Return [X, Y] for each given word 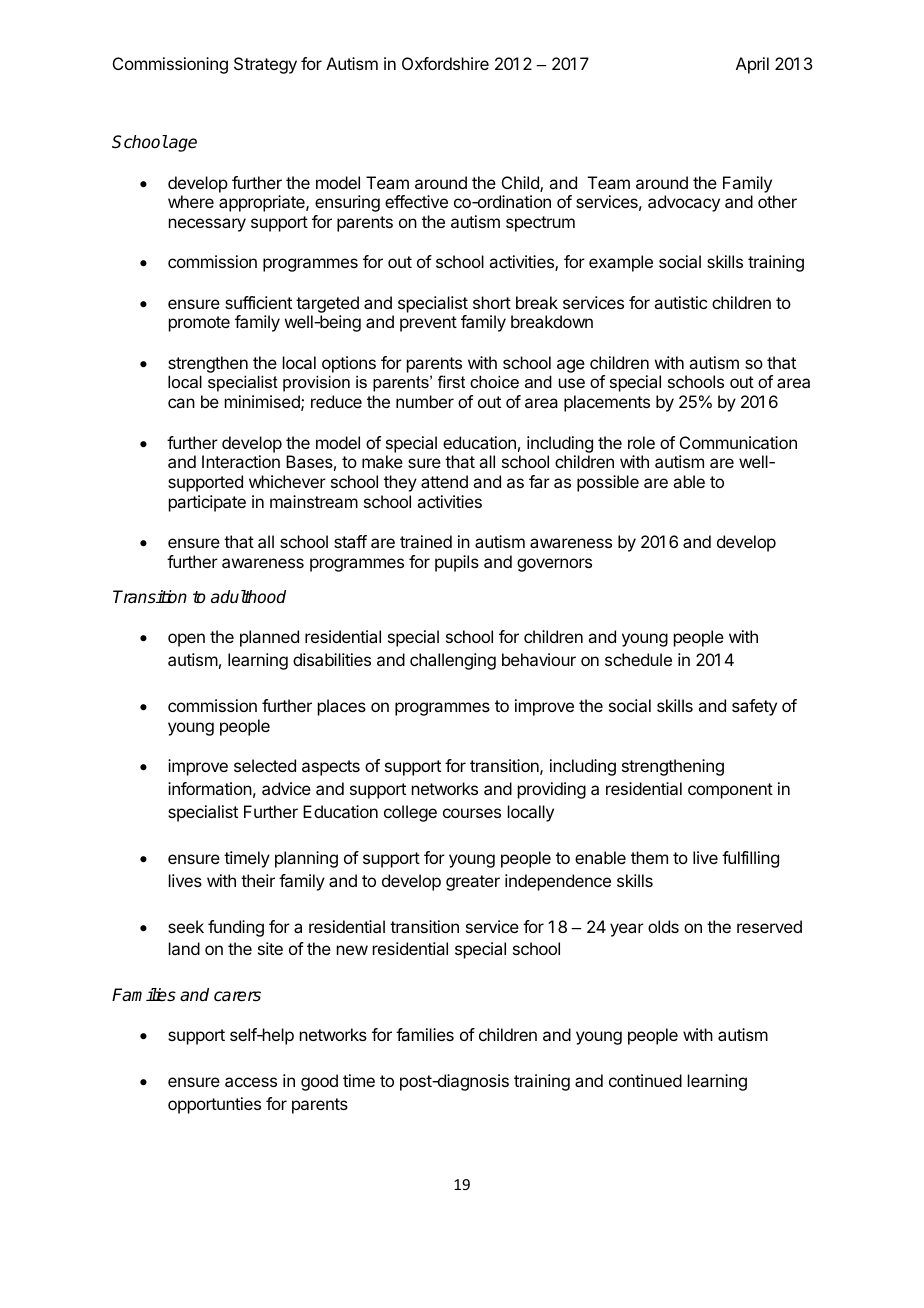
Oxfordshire [445, 63]
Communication [738, 442]
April [752, 65]
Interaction [241, 461]
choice [494, 381]
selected [265, 765]
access [251, 1082]
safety [754, 707]
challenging [453, 661]
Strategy [265, 65]
